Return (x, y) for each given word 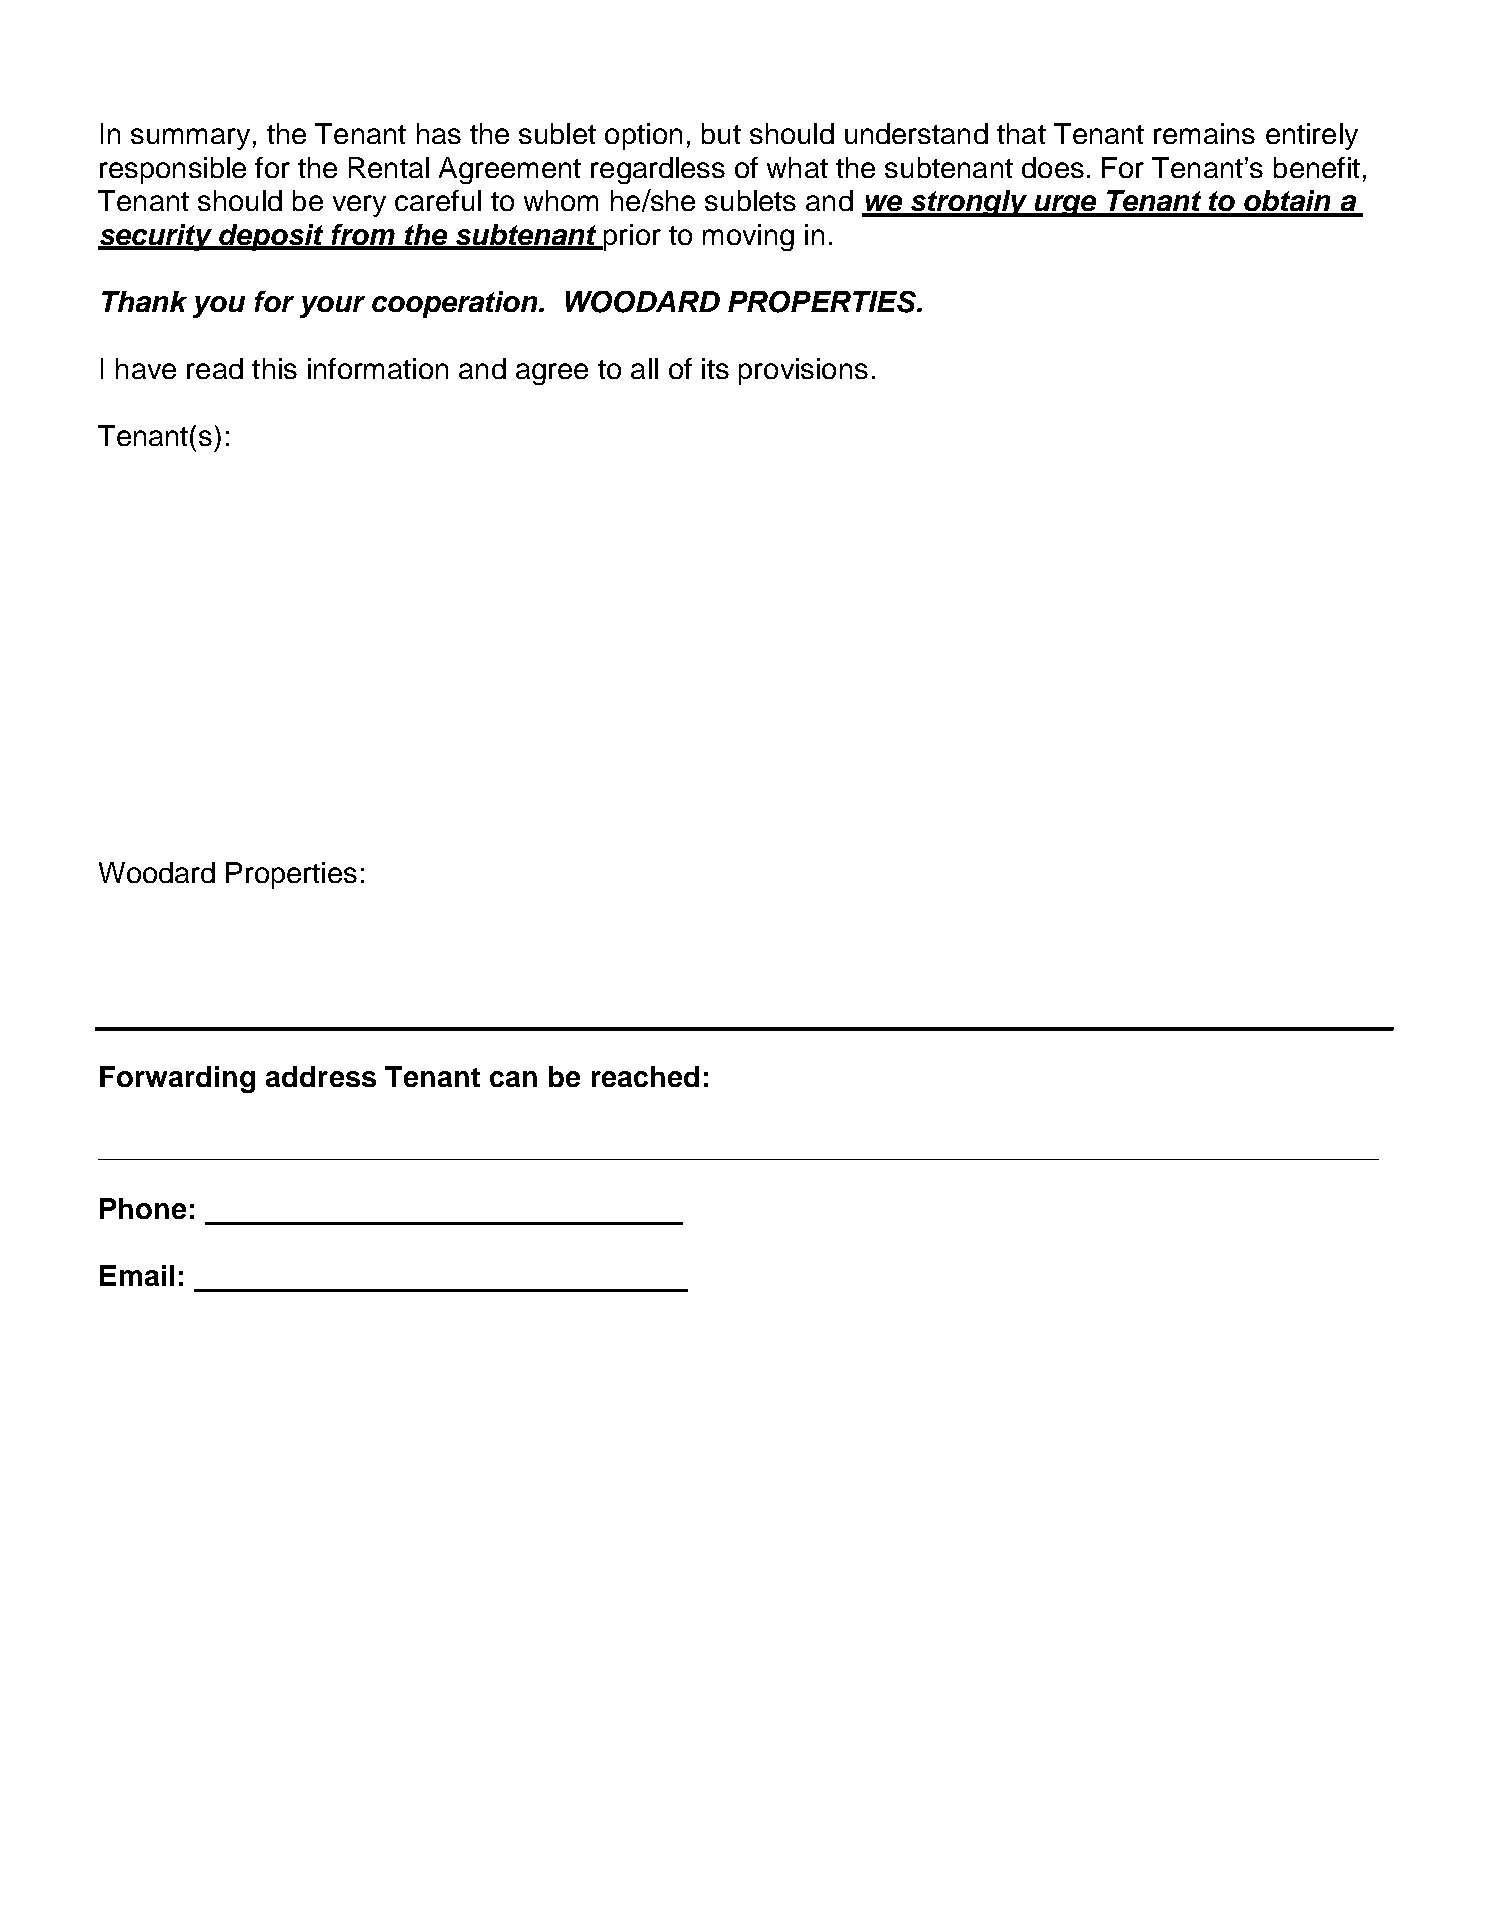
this (274, 368)
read (215, 368)
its (715, 368)
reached (645, 1076)
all (644, 368)
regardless (658, 170)
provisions (803, 371)
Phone (143, 1208)
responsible (173, 170)
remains (1204, 133)
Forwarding (177, 1079)
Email (137, 1275)
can (513, 1079)
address (321, 1076)
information (378, 368)
